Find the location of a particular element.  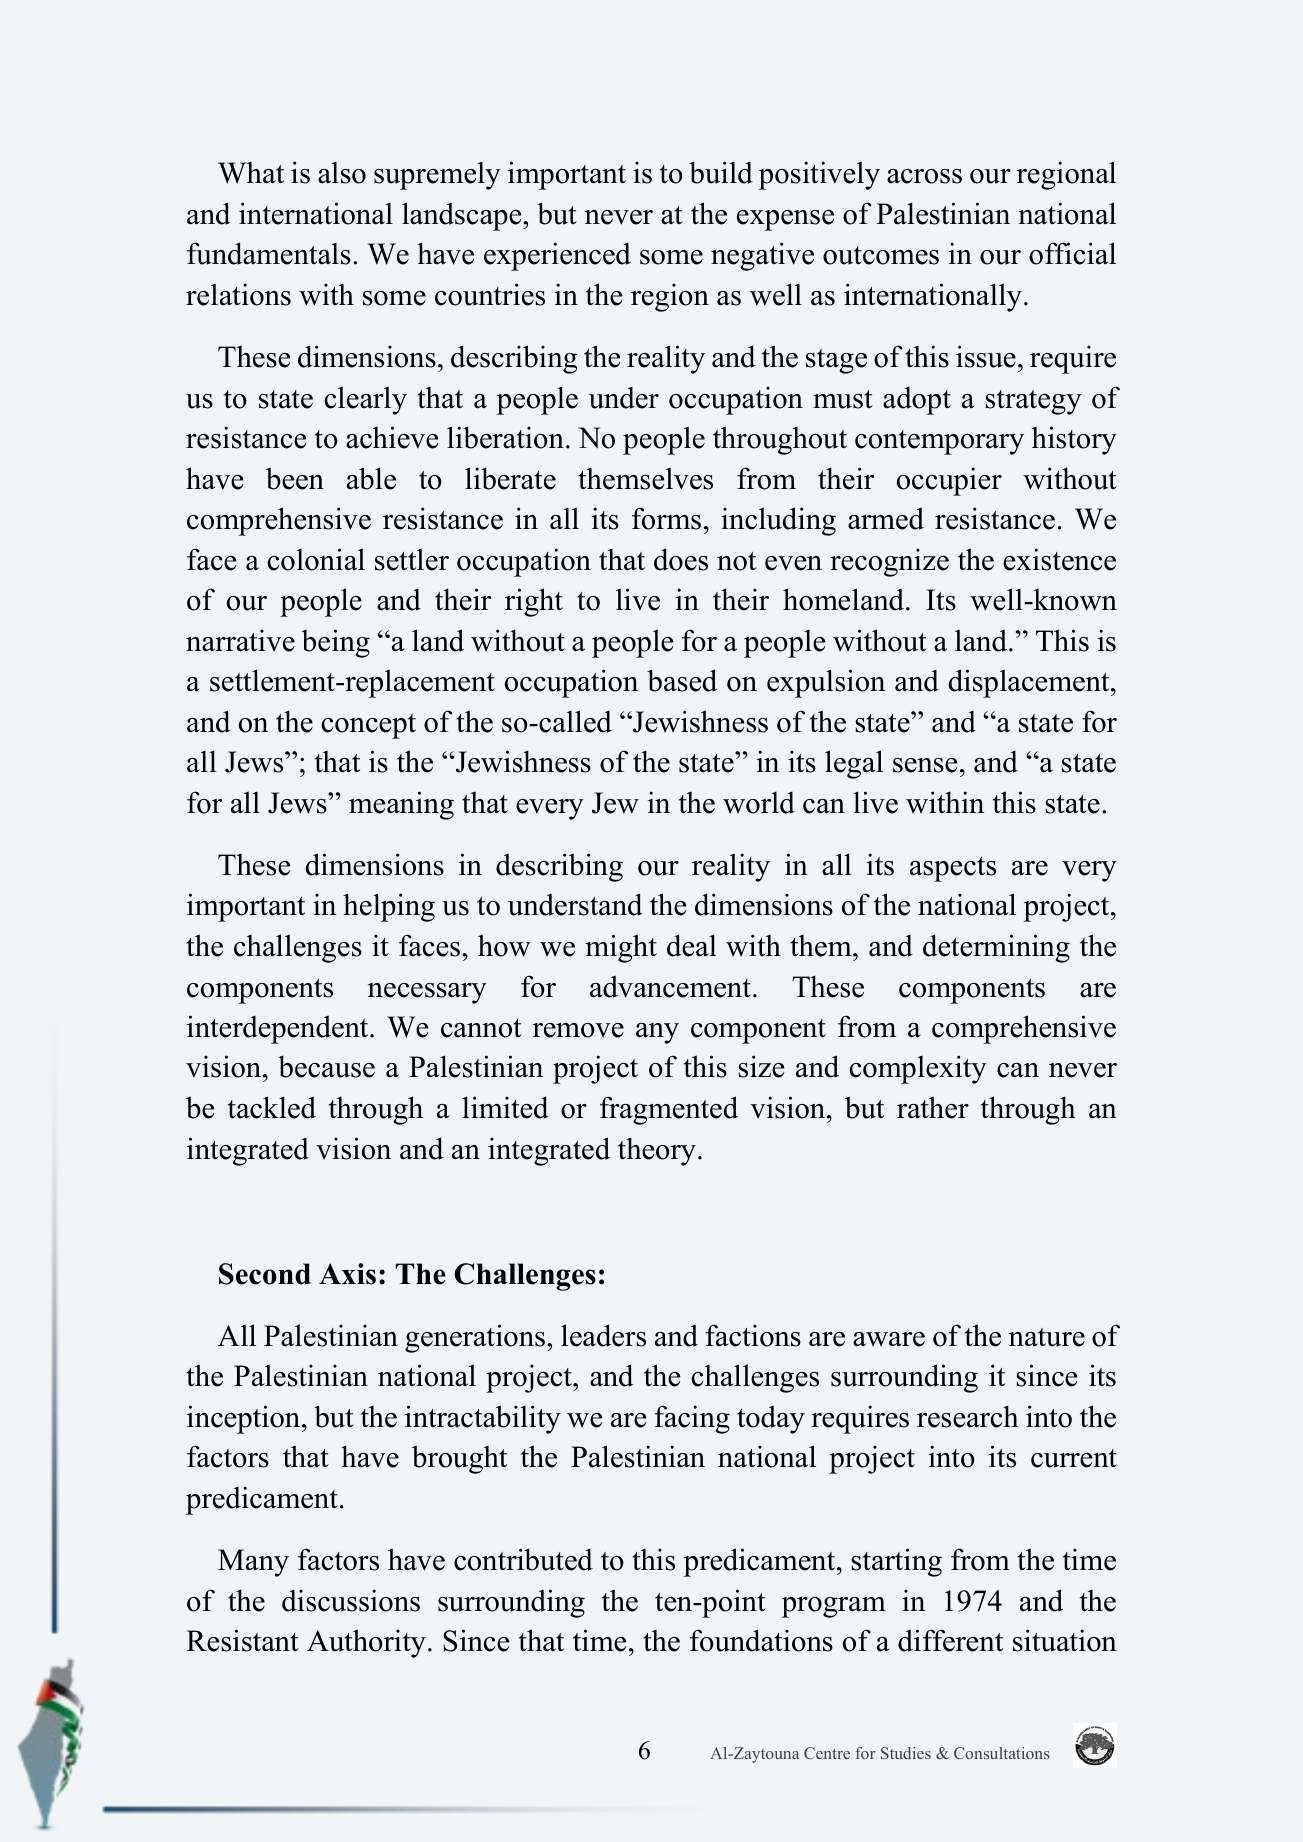

across is located at coordinates (924, 176).
